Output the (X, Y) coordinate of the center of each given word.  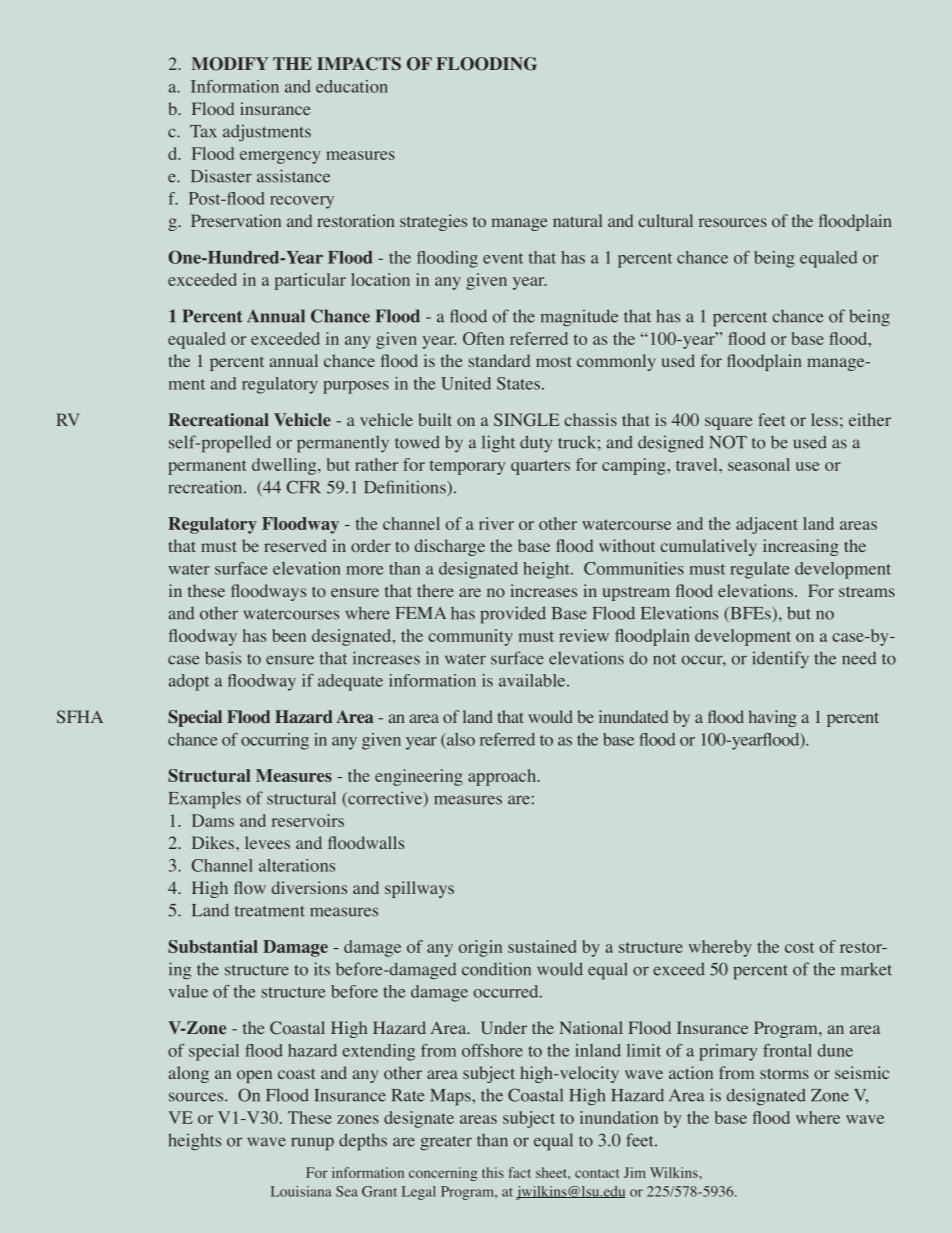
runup (312, 1144)
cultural (665, 220)
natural (577, 220)
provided (513, 615)
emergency (280, 157)
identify (780, 659)
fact (520, 1172)
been (289, 635)
